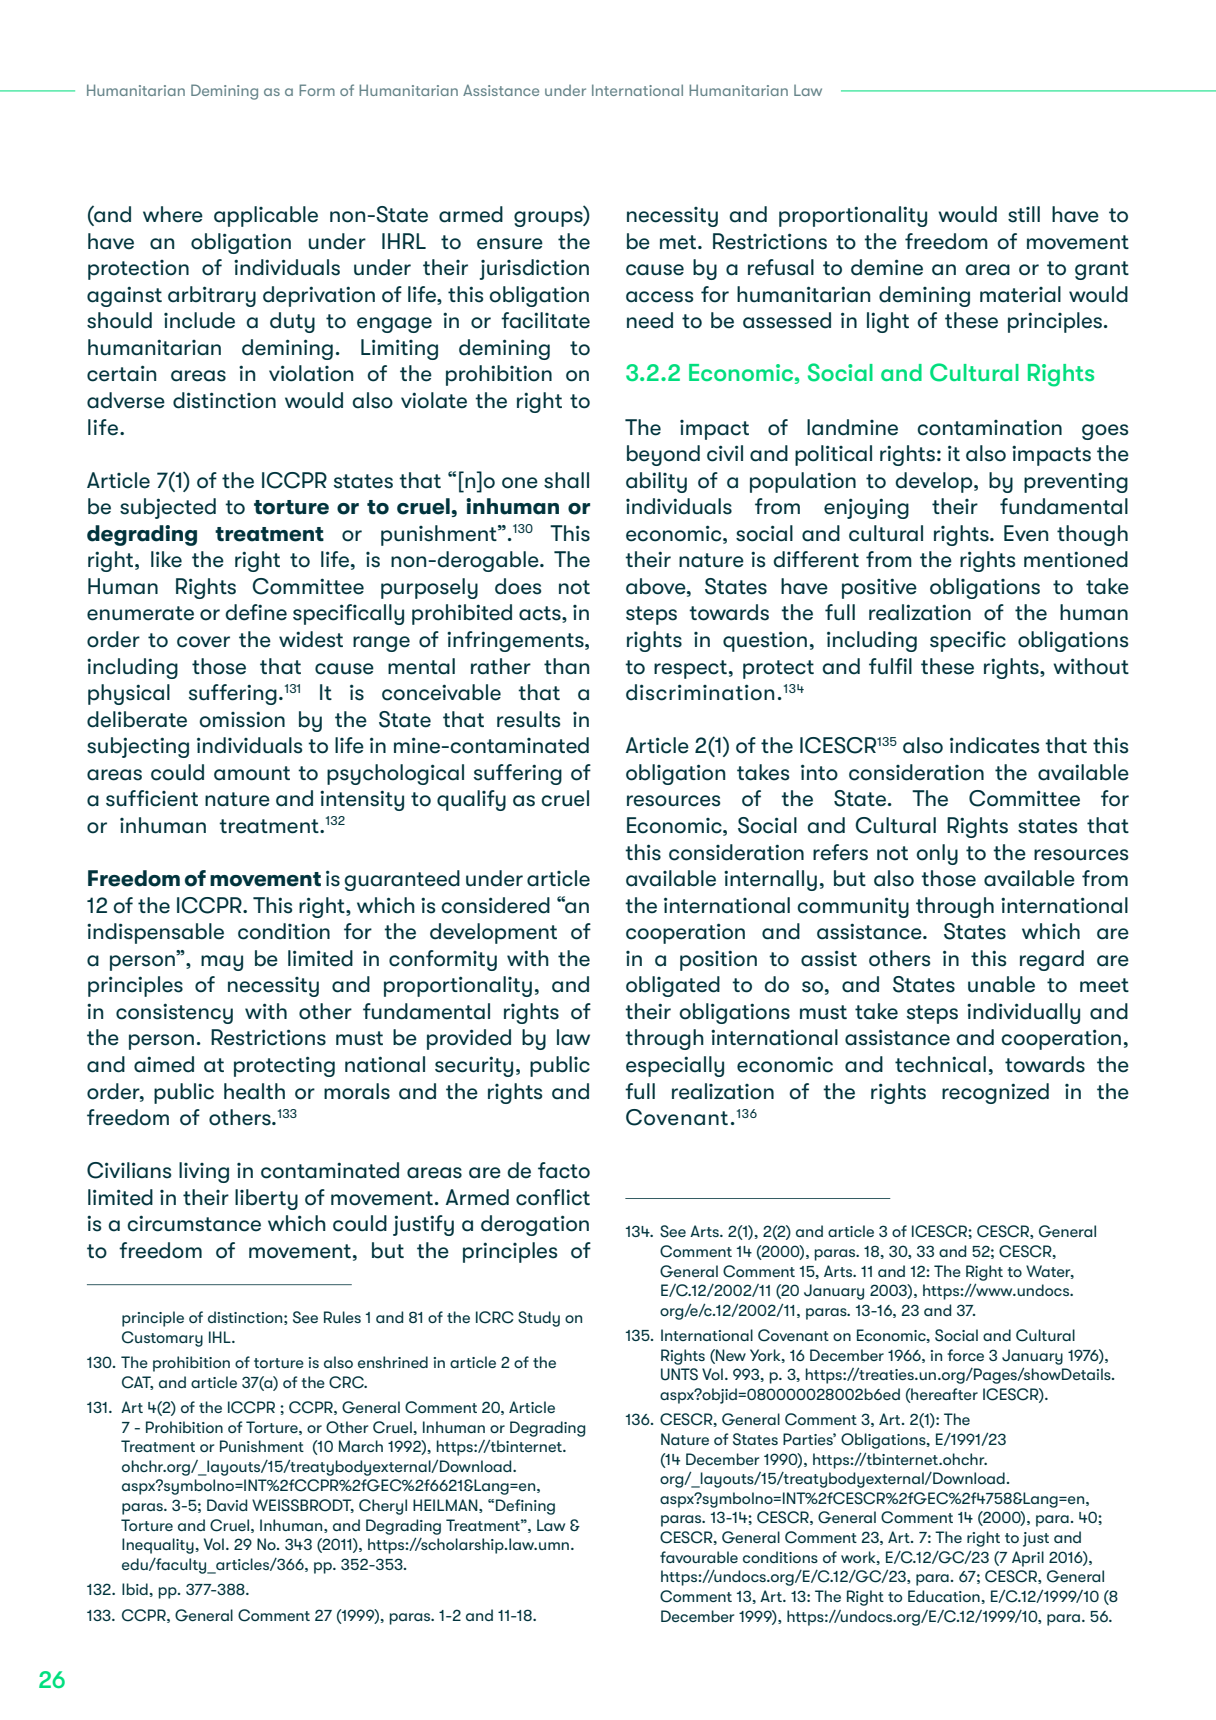  Describe the element at coordinates (699, 1557) in the image. I see `favourable` at that location.
